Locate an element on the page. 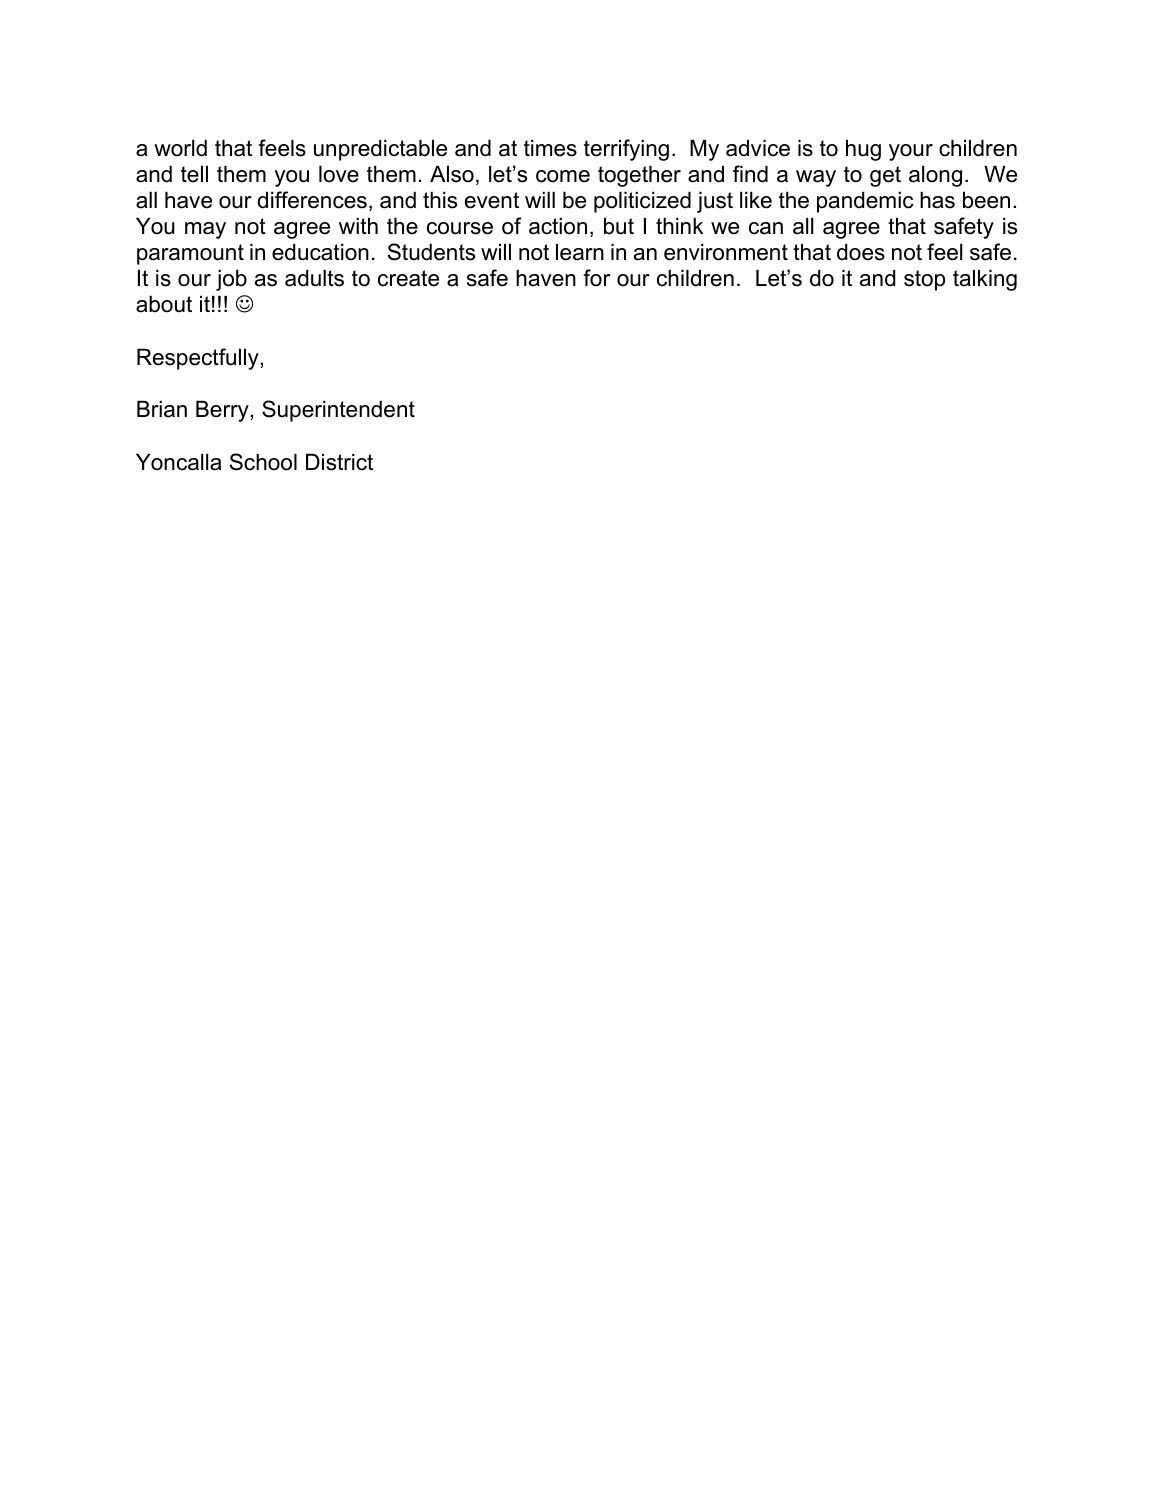  Berry is located at coordinates (223, 411).
